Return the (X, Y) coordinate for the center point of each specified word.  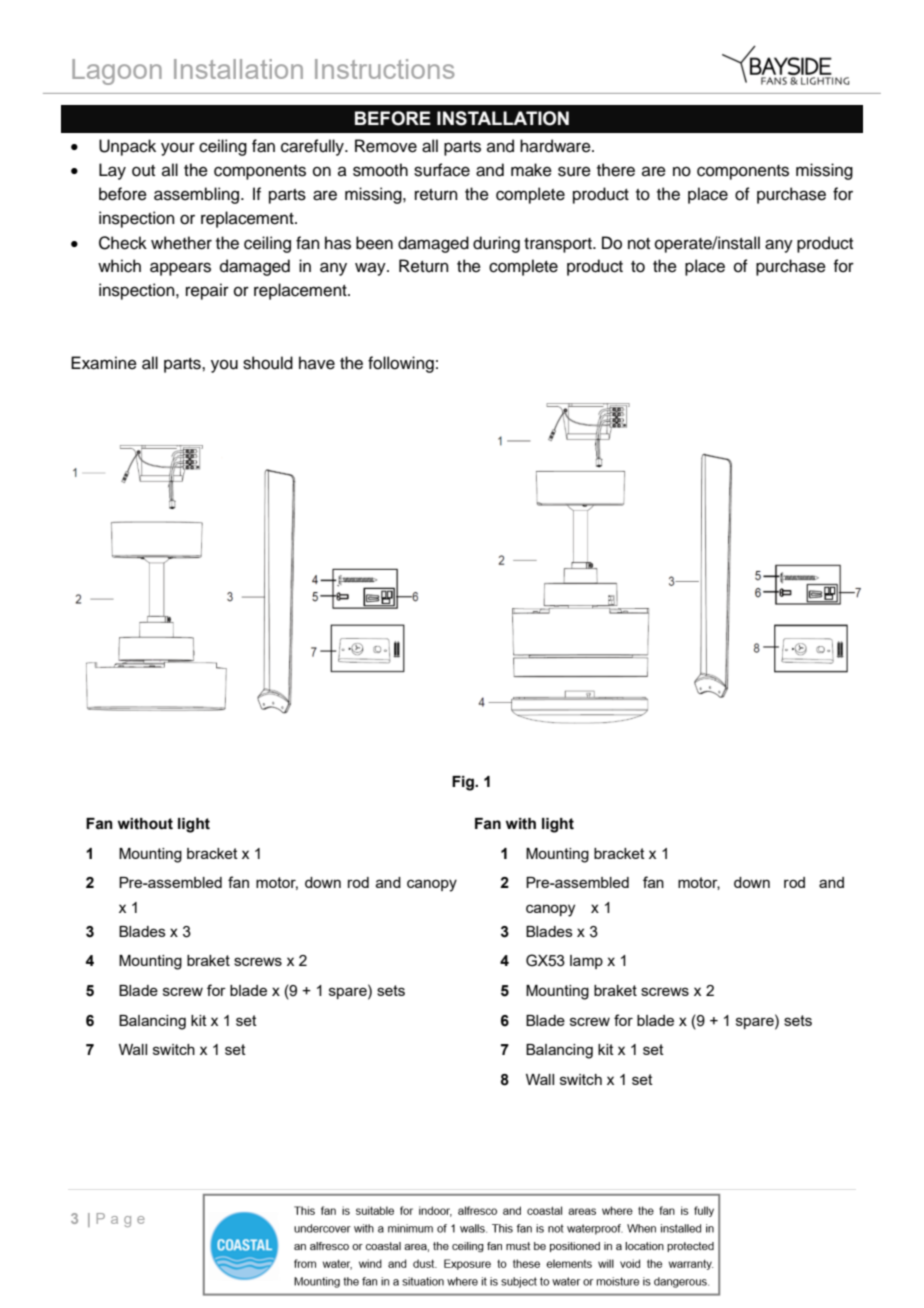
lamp (586, 962)
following (401, 364)
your (178, 149)
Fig (464, 783)
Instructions (385, 69)
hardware (556, 146)
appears (180, 269)
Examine (104, 363)
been (374, 243)
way (371, 269)
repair (207, 291)
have (317, 363)
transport (559, 245)
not (639, 244)
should (268, 363)
